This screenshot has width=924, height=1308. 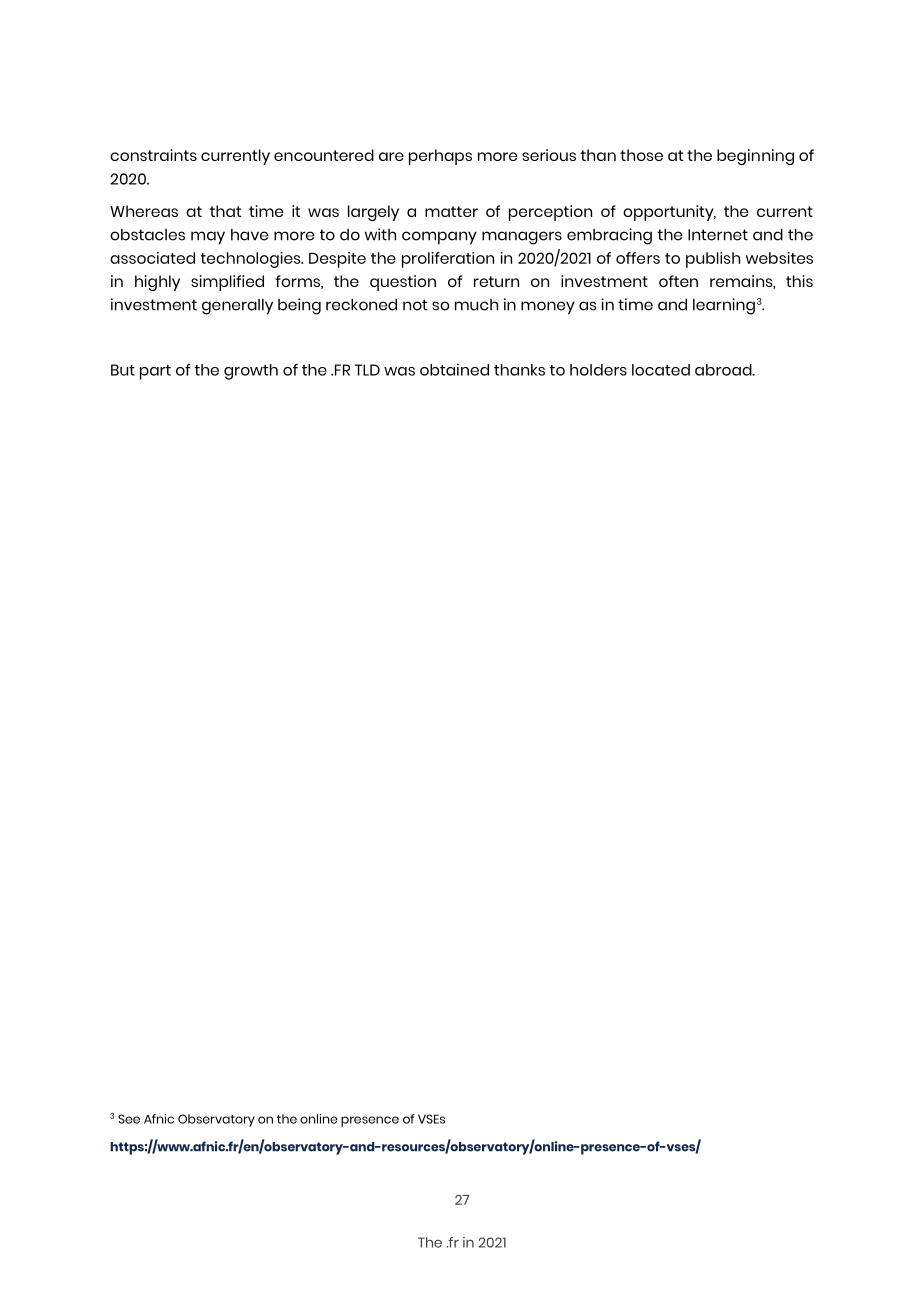 I want to click on But, so click(x=123, y=370).
